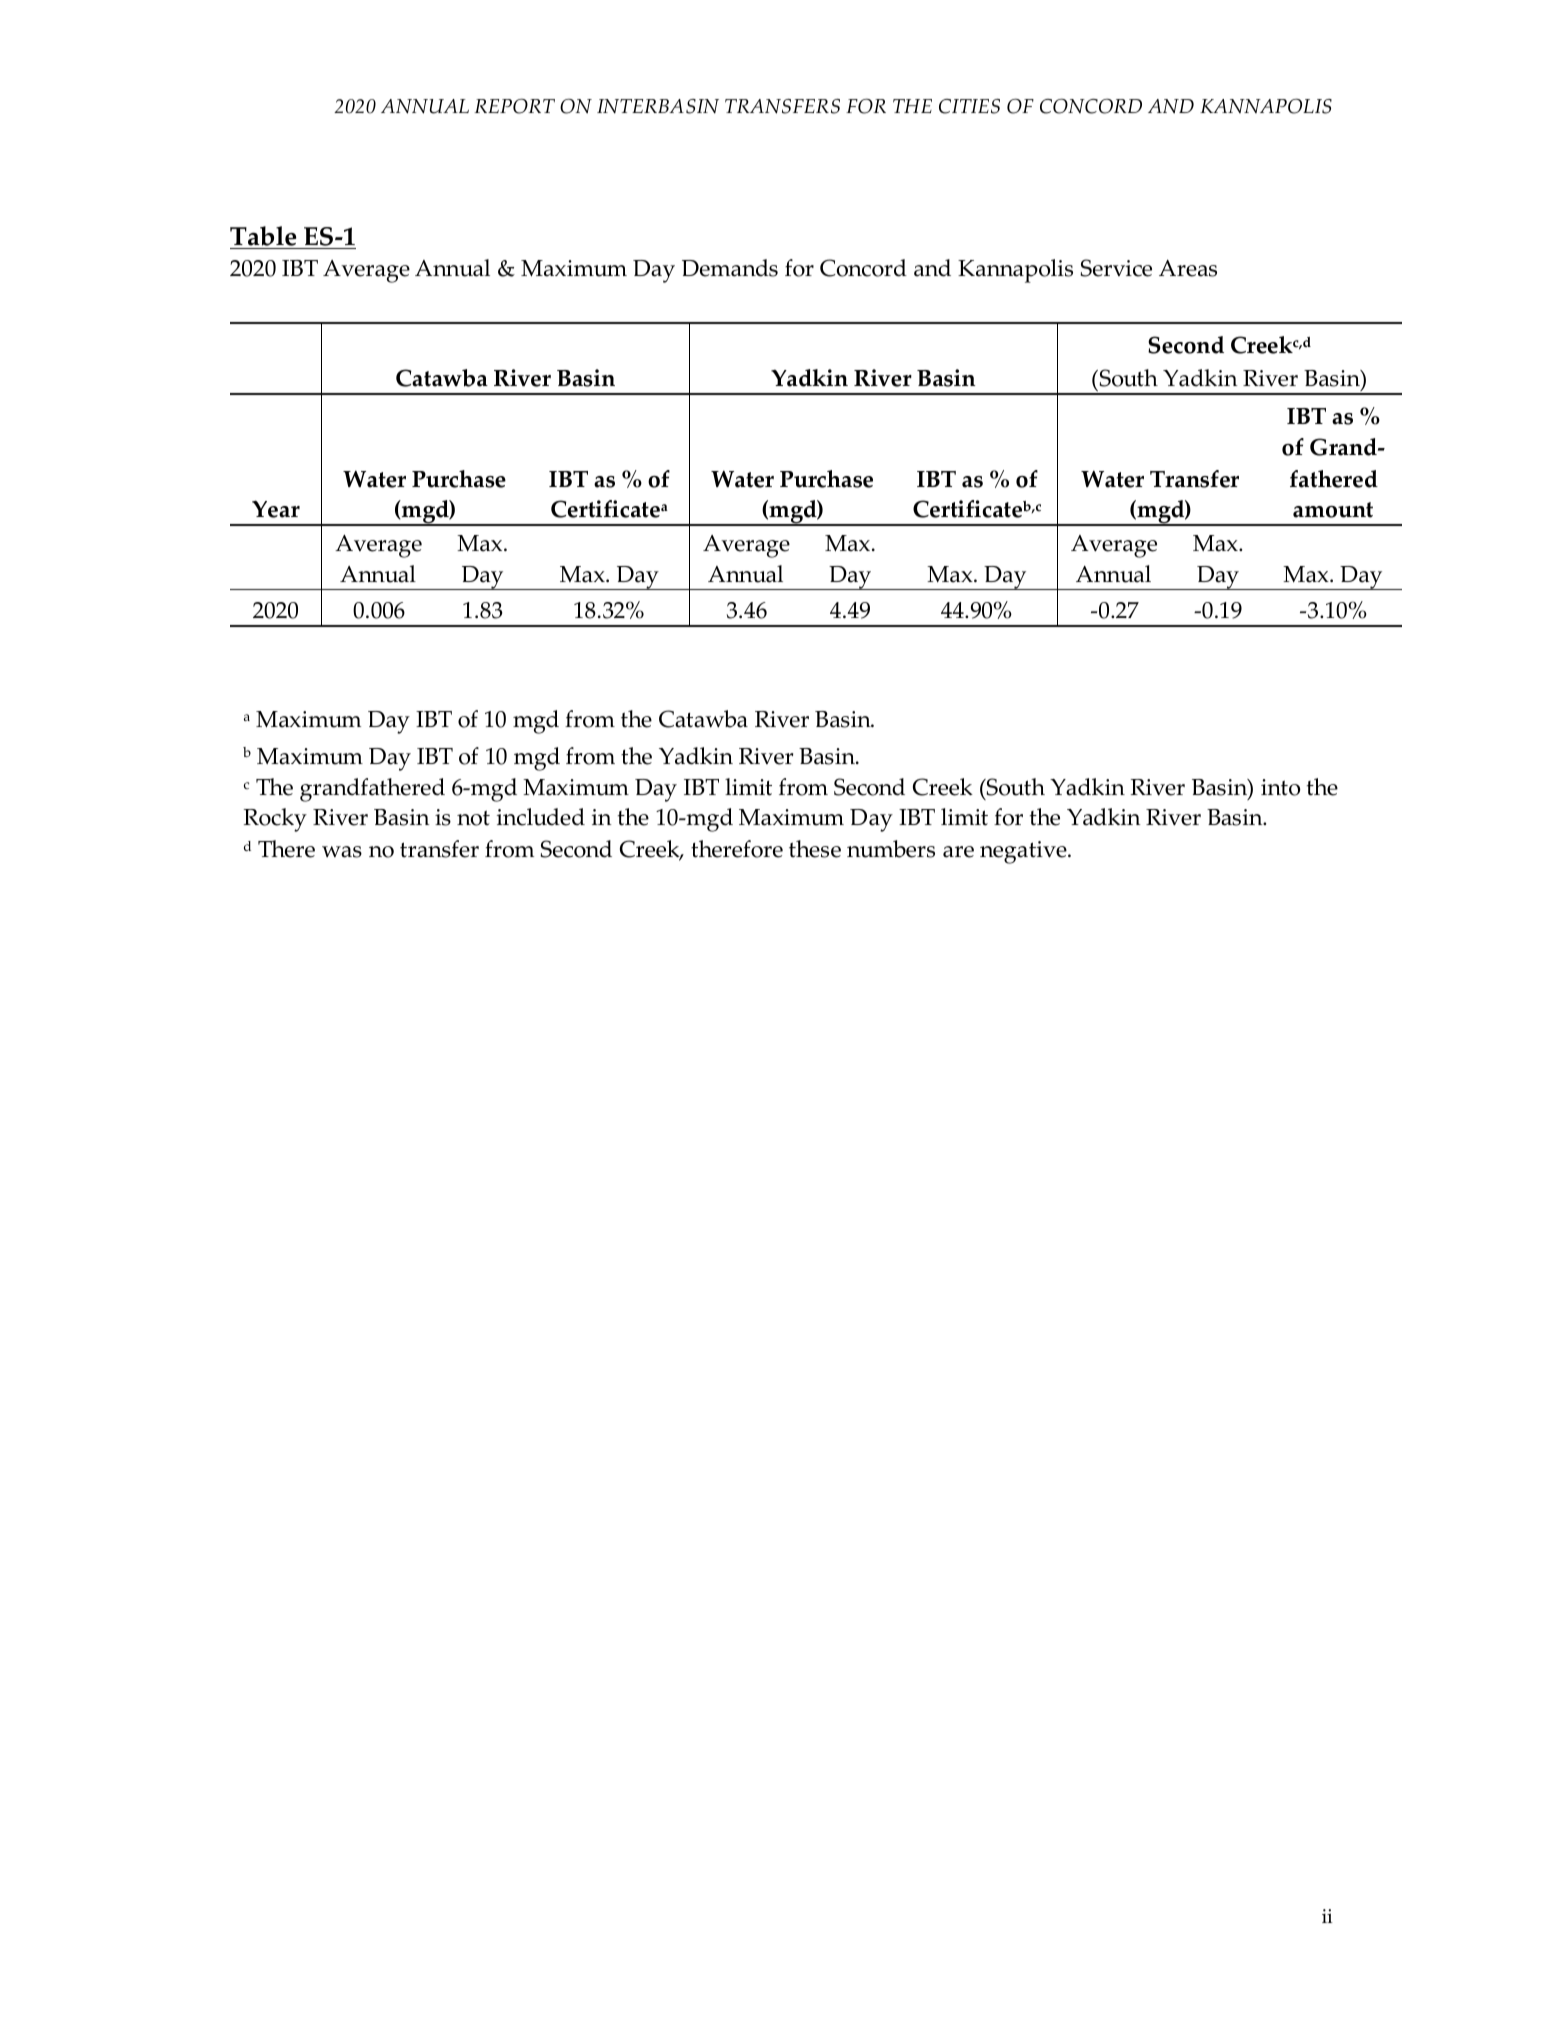 This screenshot has height=2022, width=1563. What do you see at coordinates (342, 852) in the screenshot?
I see `was` at bounding box center [342, 852].
